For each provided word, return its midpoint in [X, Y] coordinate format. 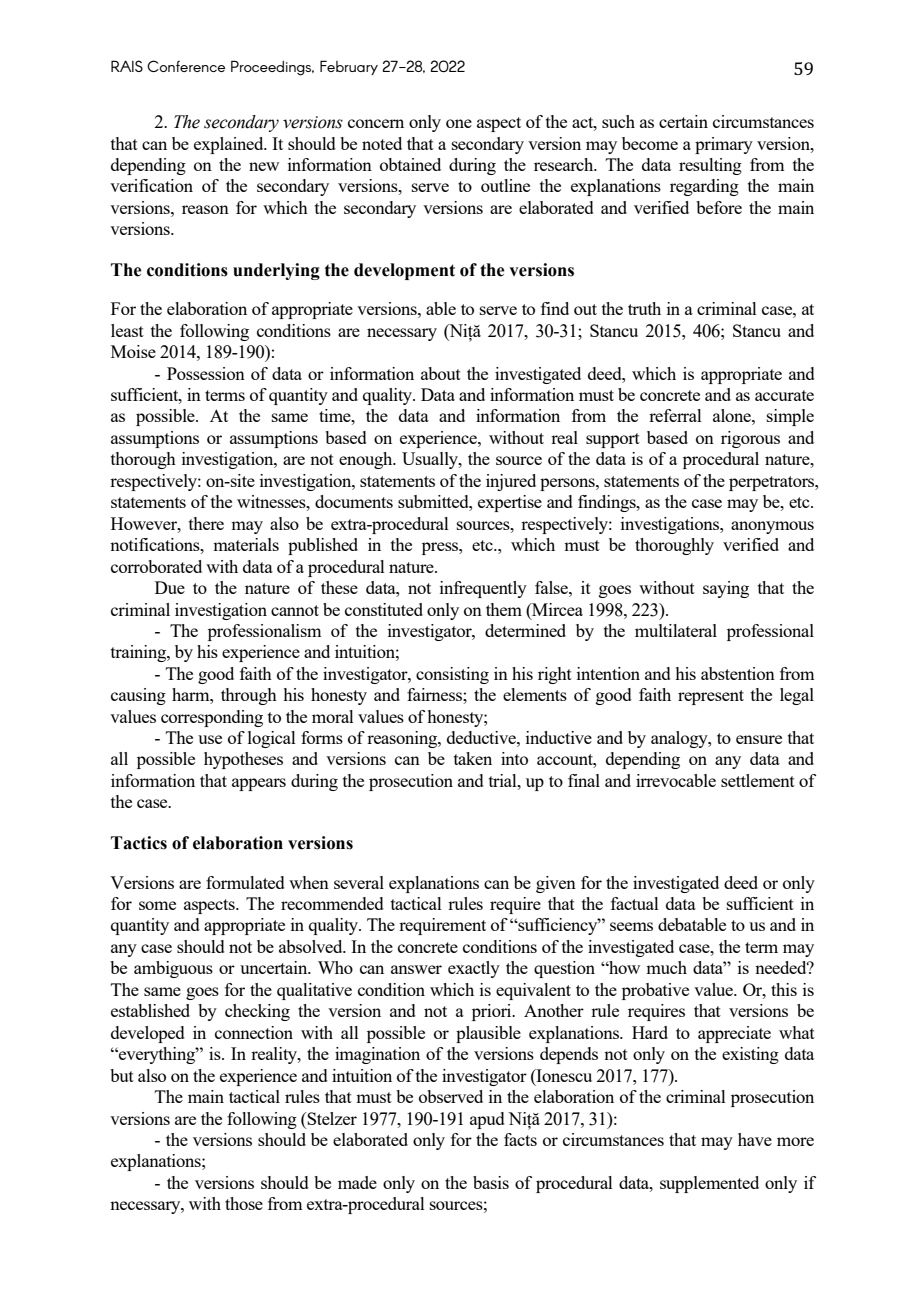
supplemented [709, 1184]
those [244, 1203]
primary [724, 145]
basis [491, 1182]
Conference [186, 66]
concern [376, 123]
